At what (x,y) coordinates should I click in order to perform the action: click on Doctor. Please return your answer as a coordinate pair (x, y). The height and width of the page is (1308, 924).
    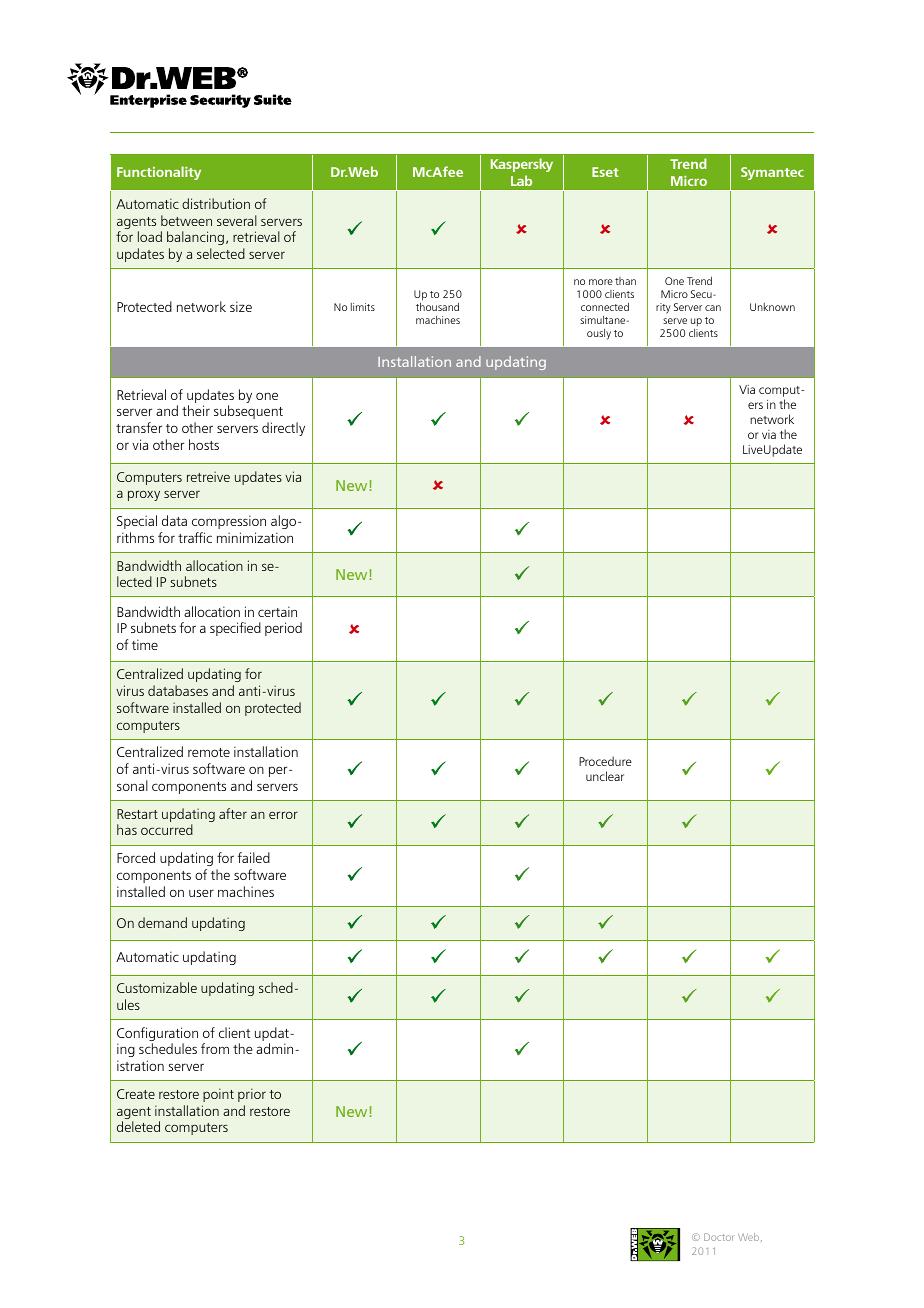
    Looking at the image, I should click on (718, 1237).
